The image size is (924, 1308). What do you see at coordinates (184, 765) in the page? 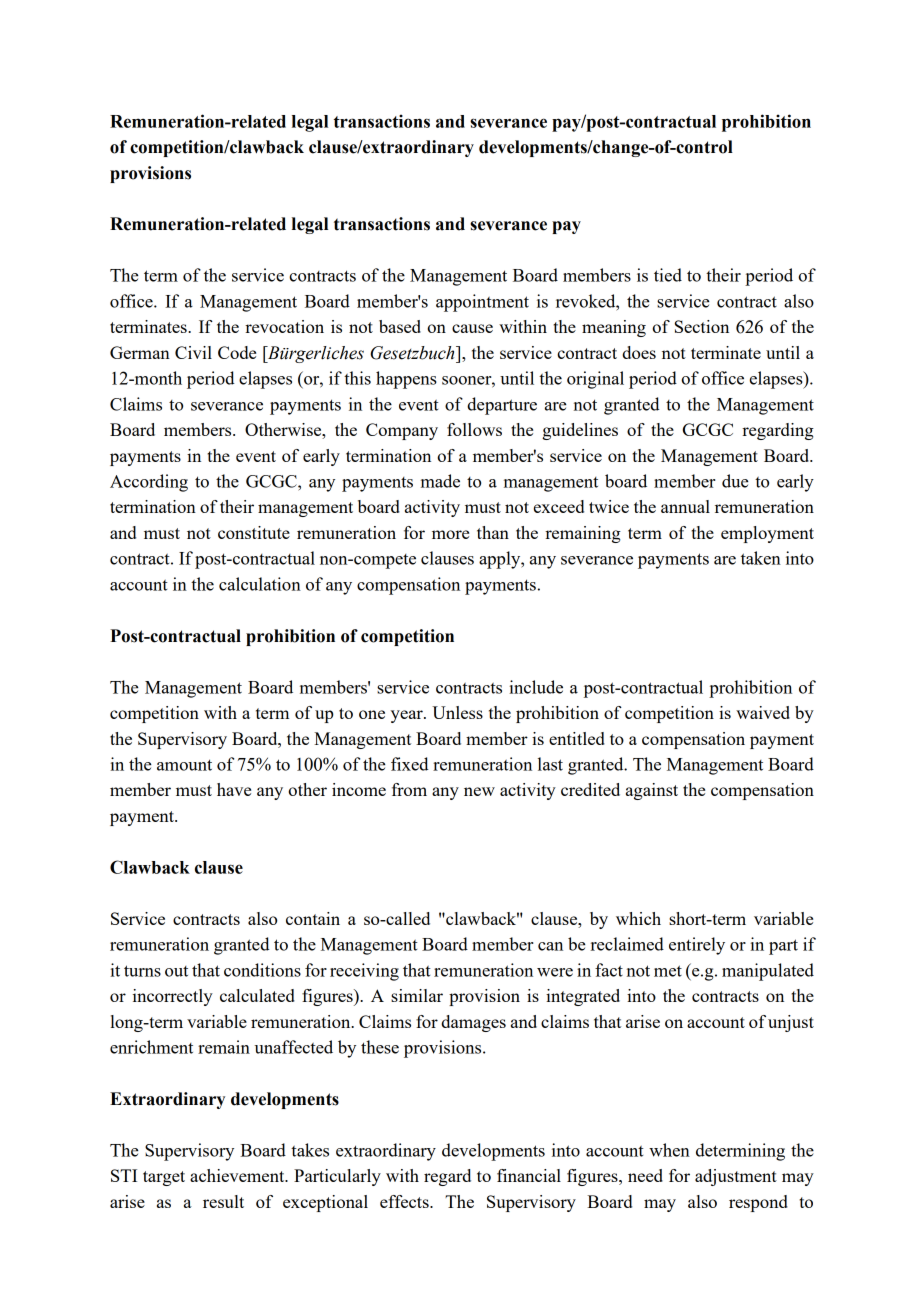
I see `amount` at bounding box center [184, 765].
